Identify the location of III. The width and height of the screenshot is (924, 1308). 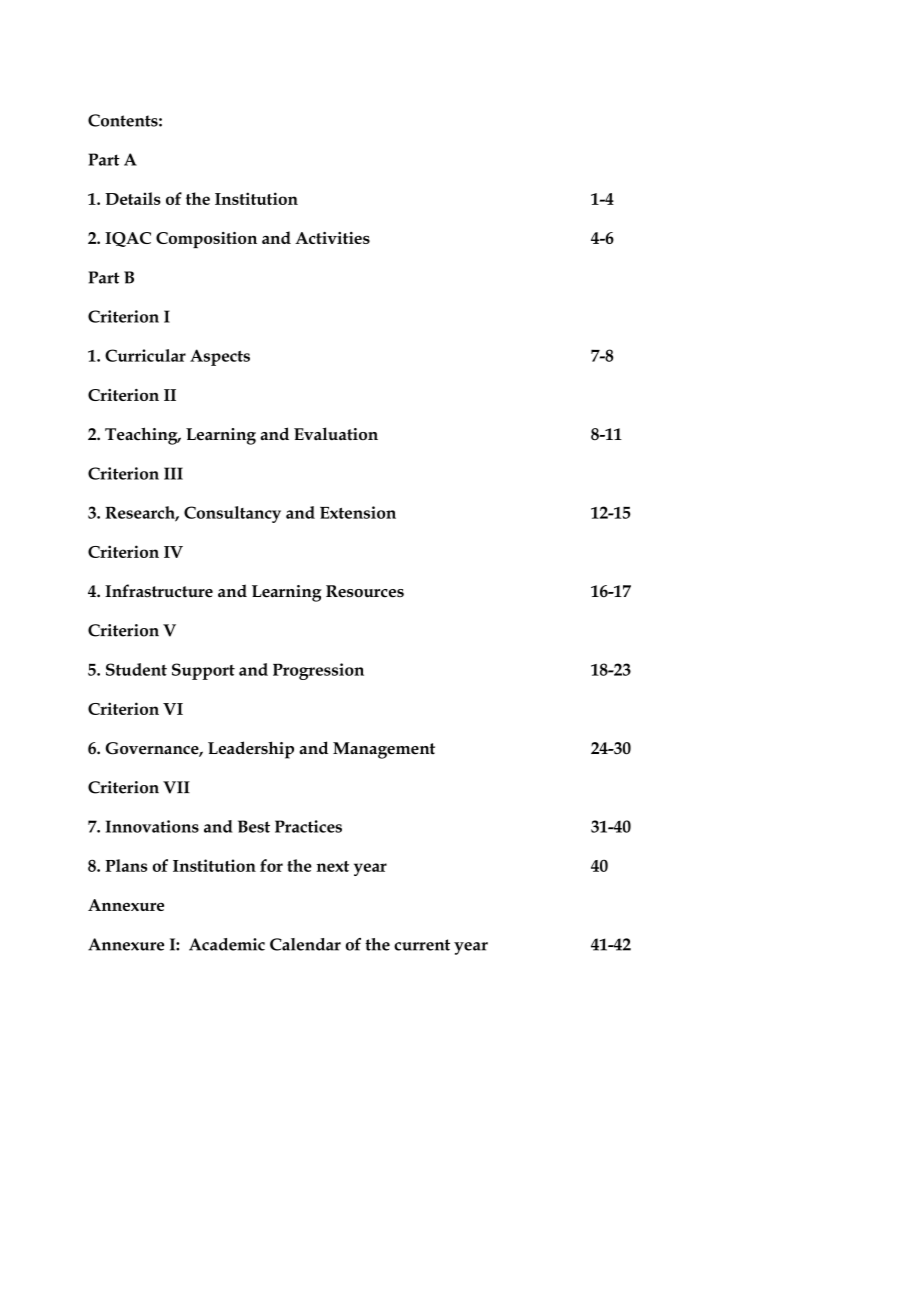
(173, 473).
